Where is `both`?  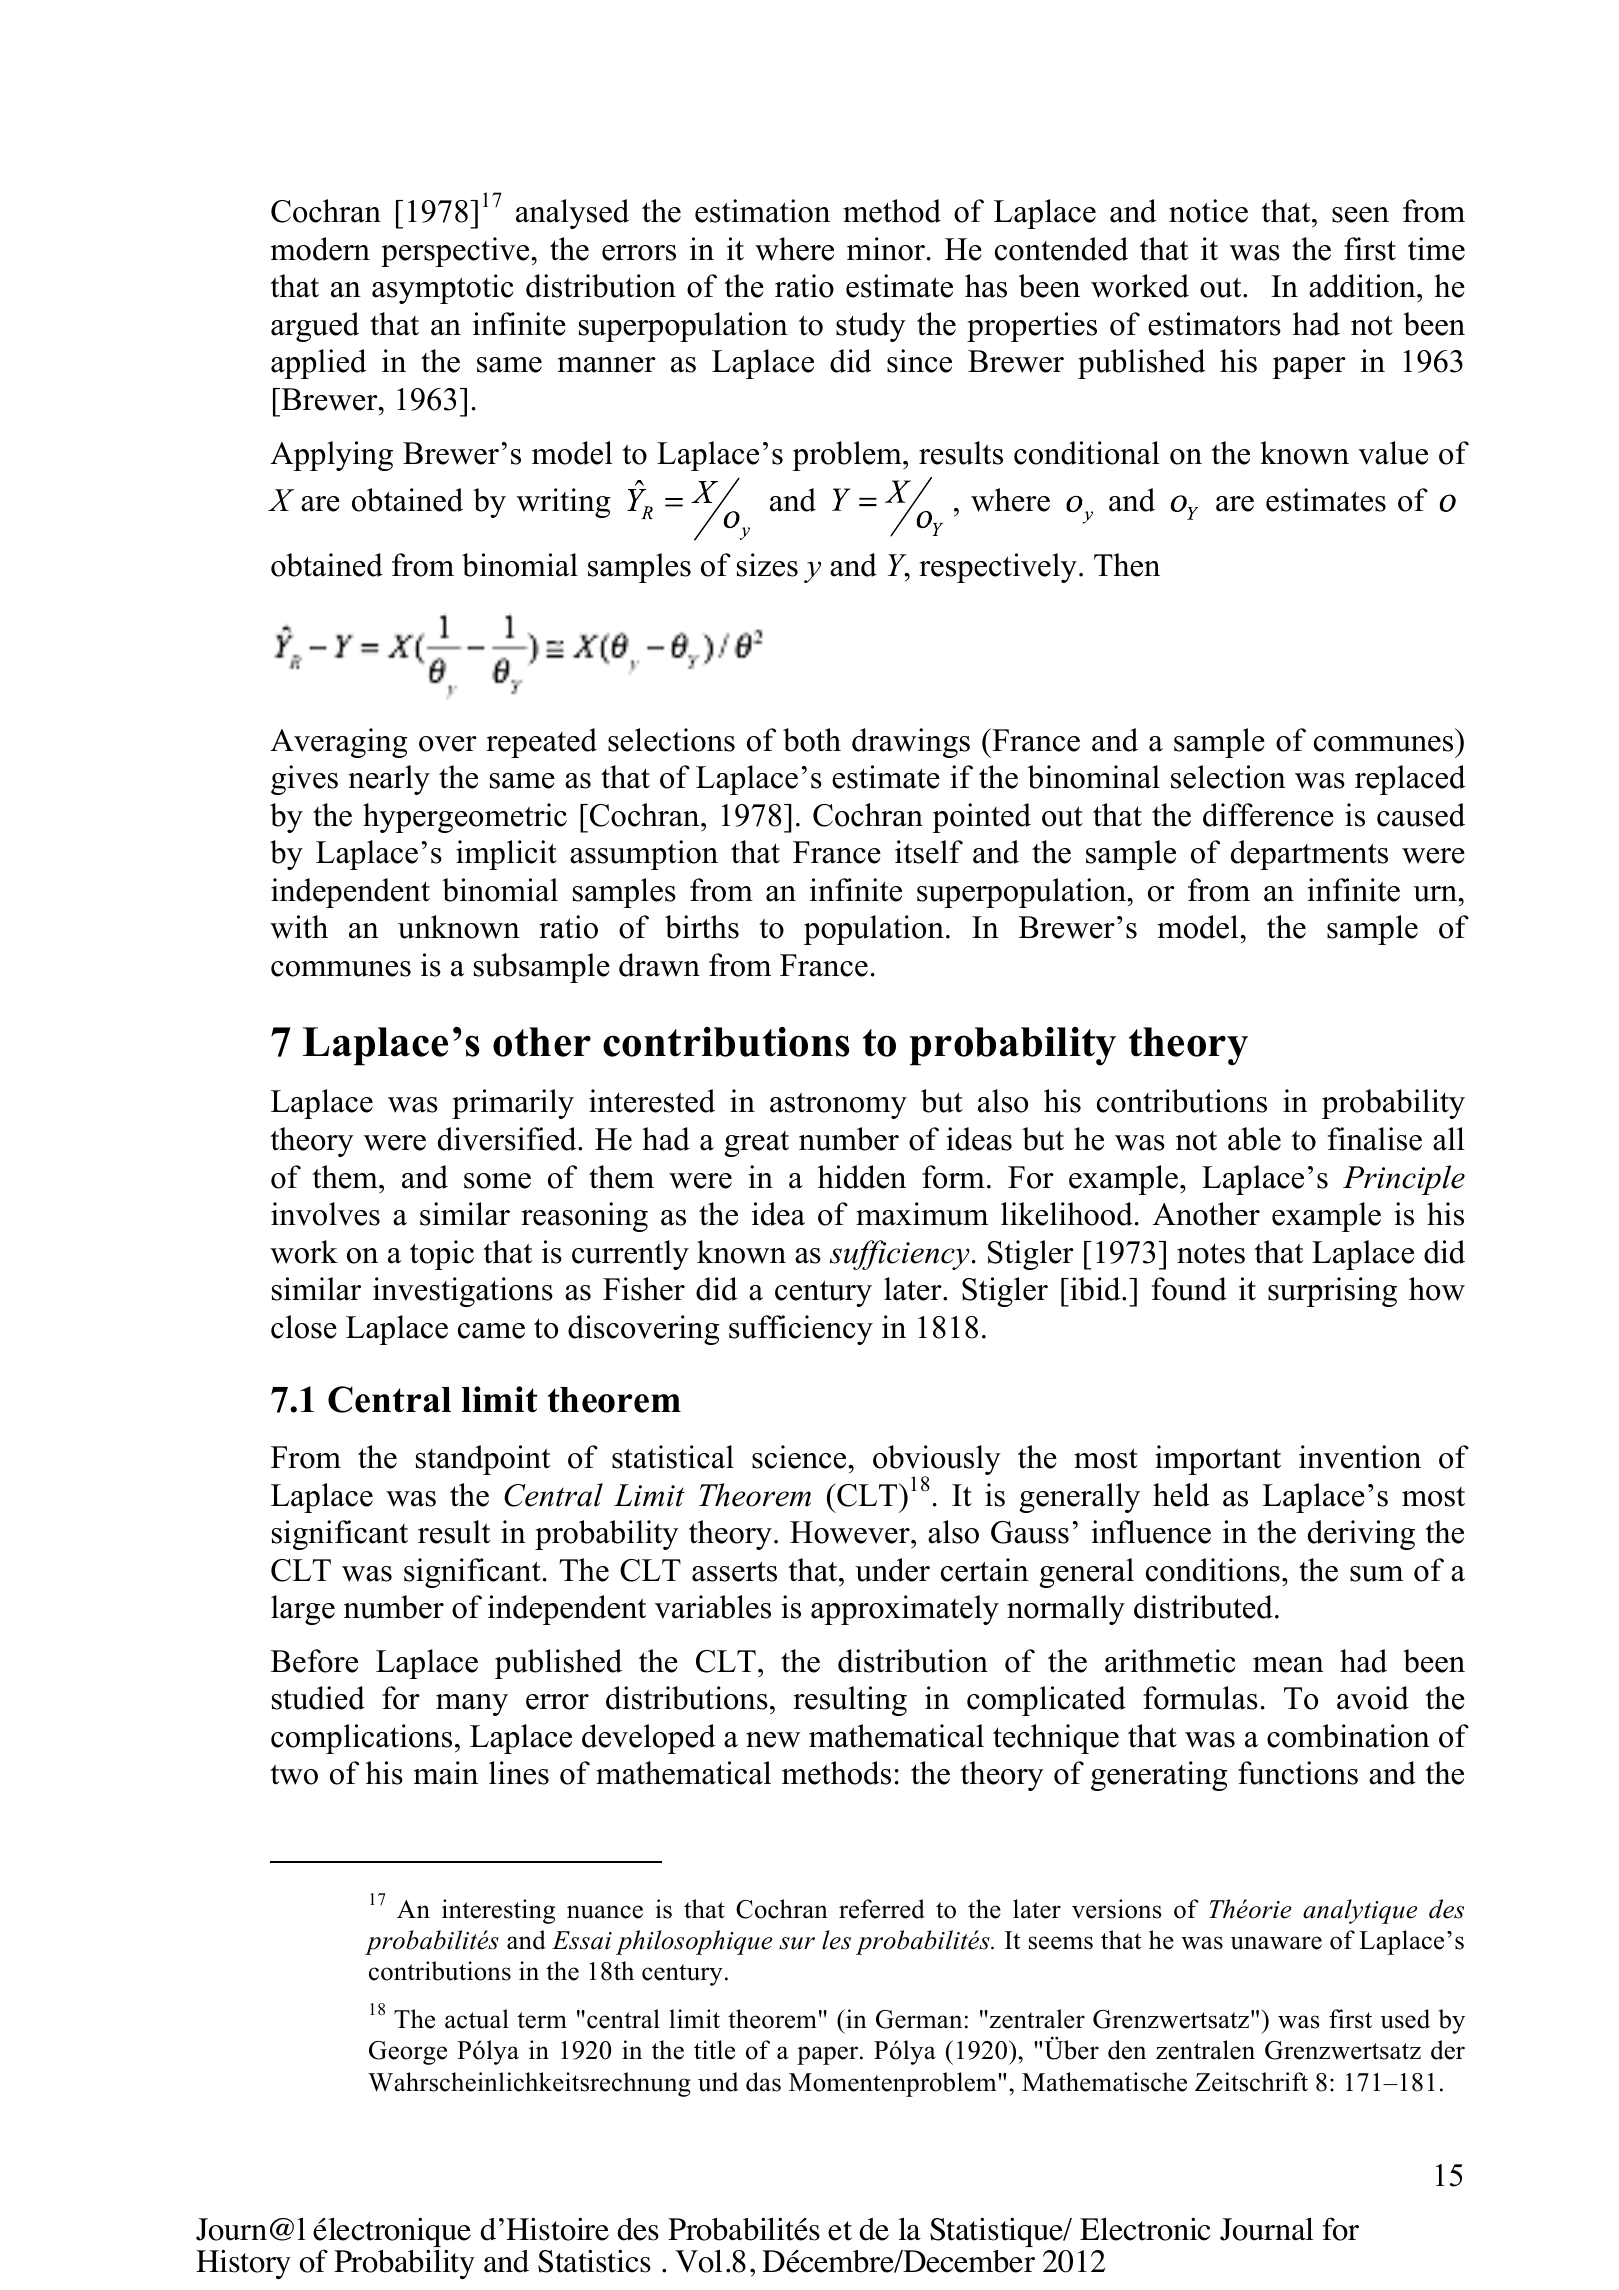 both is located at coordinates (812, 740).
